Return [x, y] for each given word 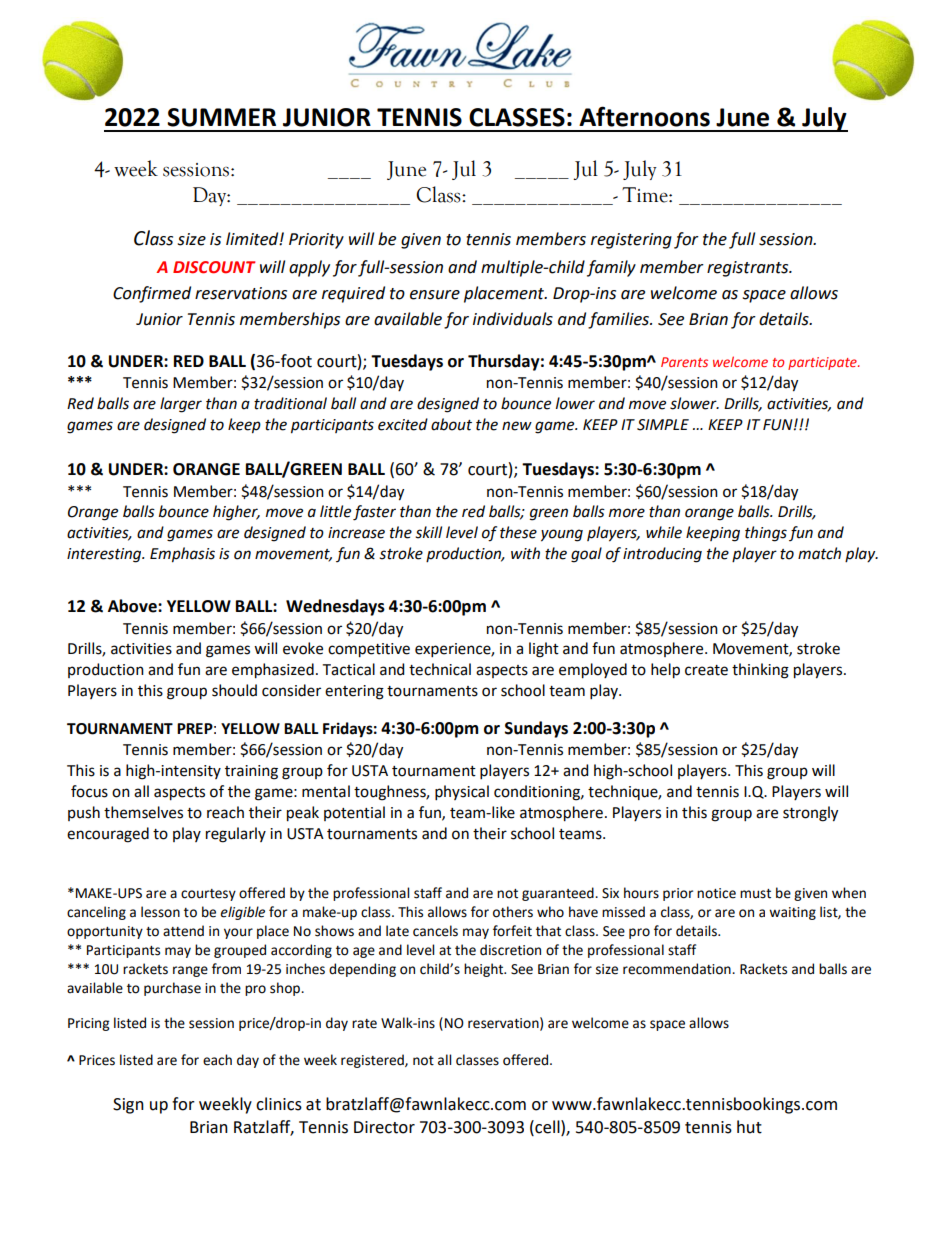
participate [823, 363]
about [451, 424]
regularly [236, 835]
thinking [760, 671]
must [755, 894]
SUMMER [221, 117]
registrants [749, 269]
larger [181, 405]
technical [440, 669]
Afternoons [644, 116]
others [513, 912]
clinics [279, 1104]
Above [133, 606]
